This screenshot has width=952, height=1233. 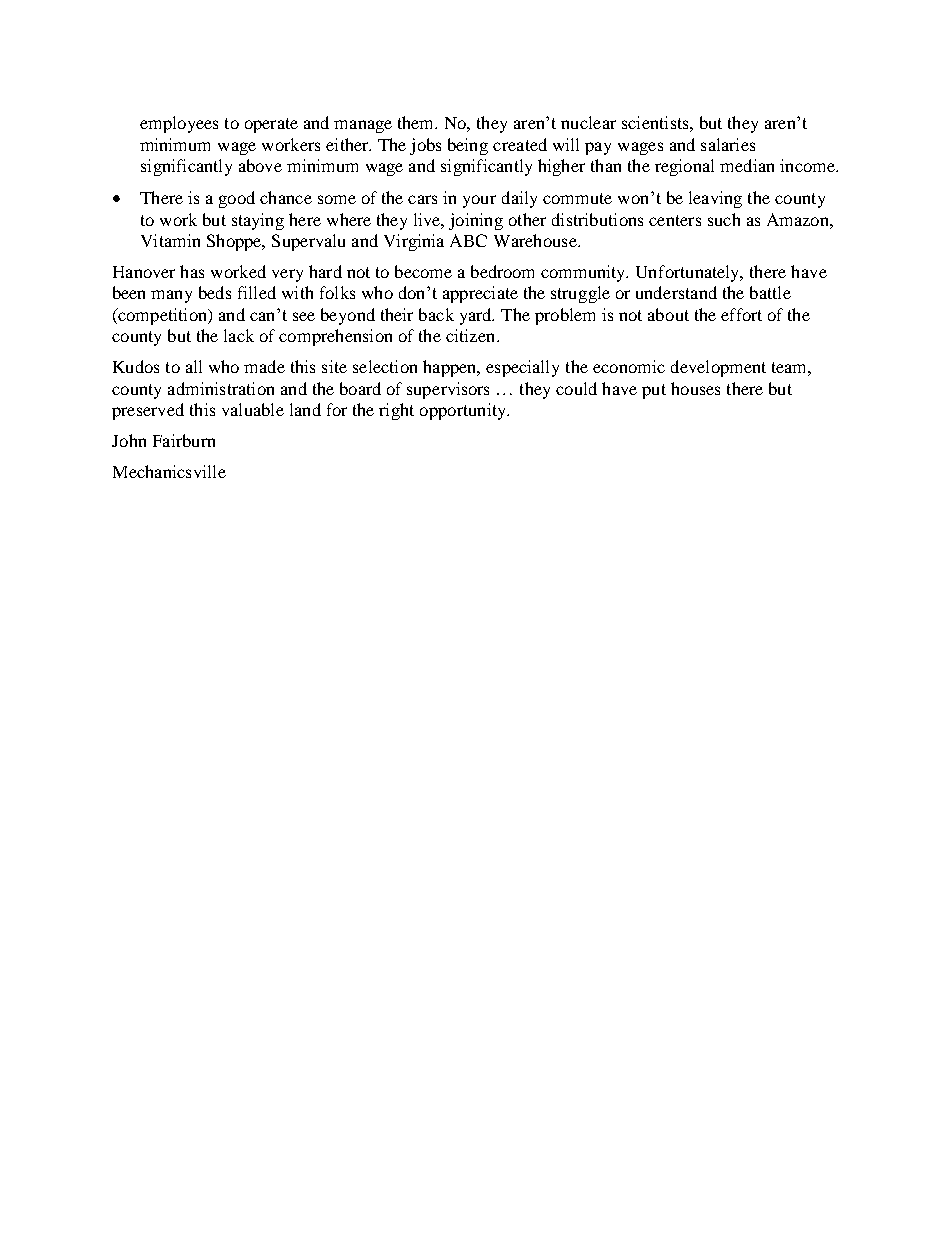 I want to click on employees, so click(x=179, y=124).
